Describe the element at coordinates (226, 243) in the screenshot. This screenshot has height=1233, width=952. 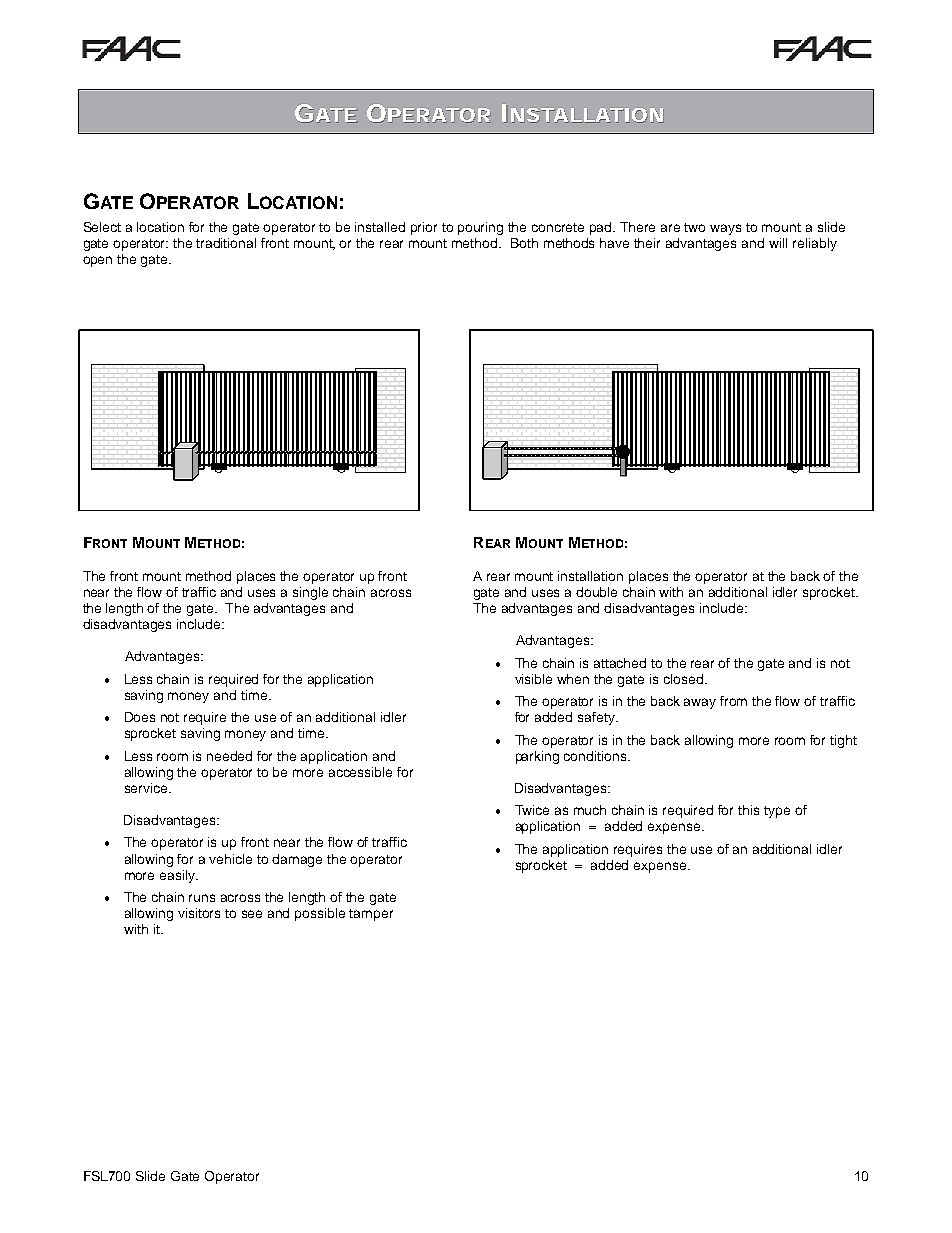
I see `traditional` at that location.
